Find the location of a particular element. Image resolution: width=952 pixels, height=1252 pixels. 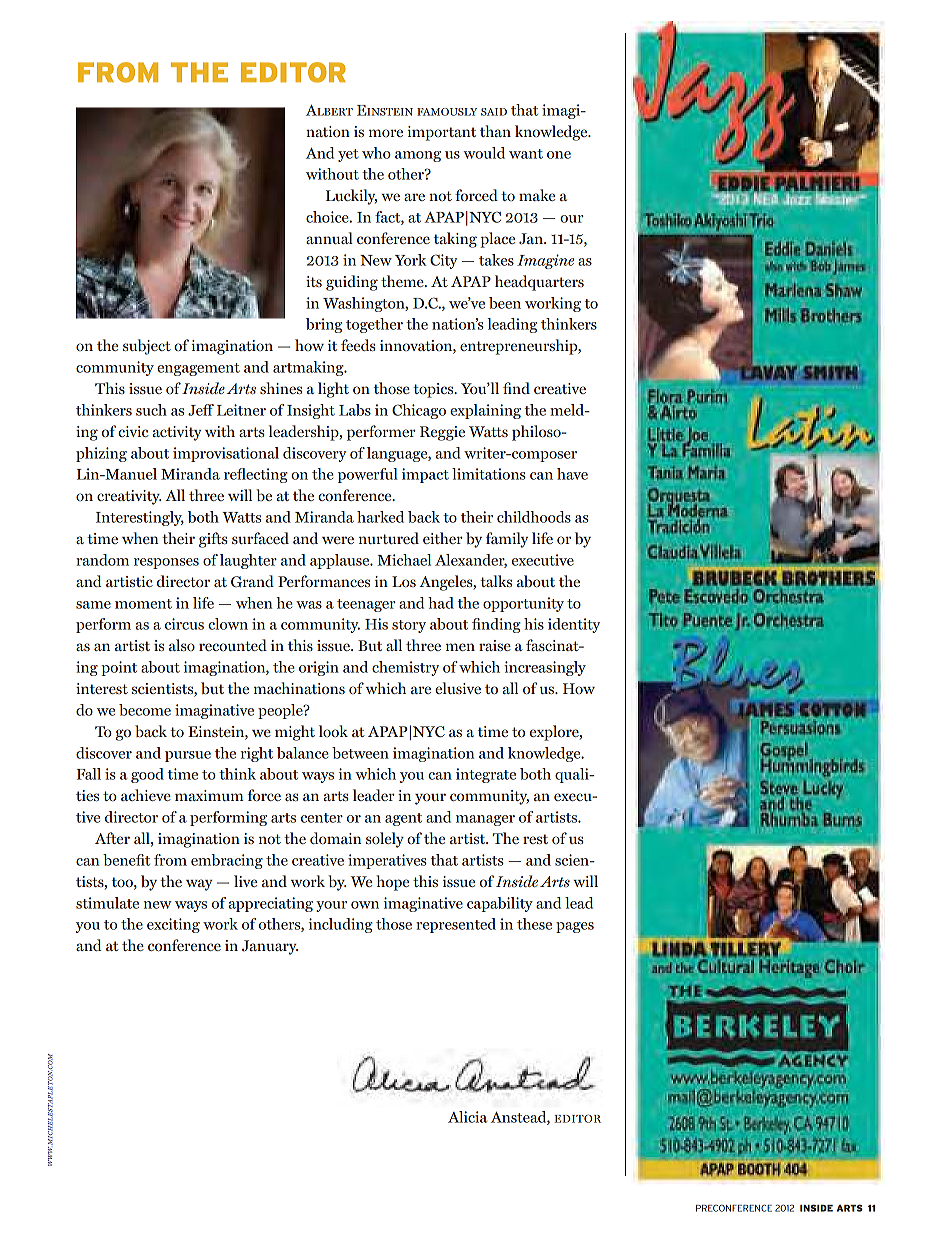

capability is located at coordinates (500, 904).
